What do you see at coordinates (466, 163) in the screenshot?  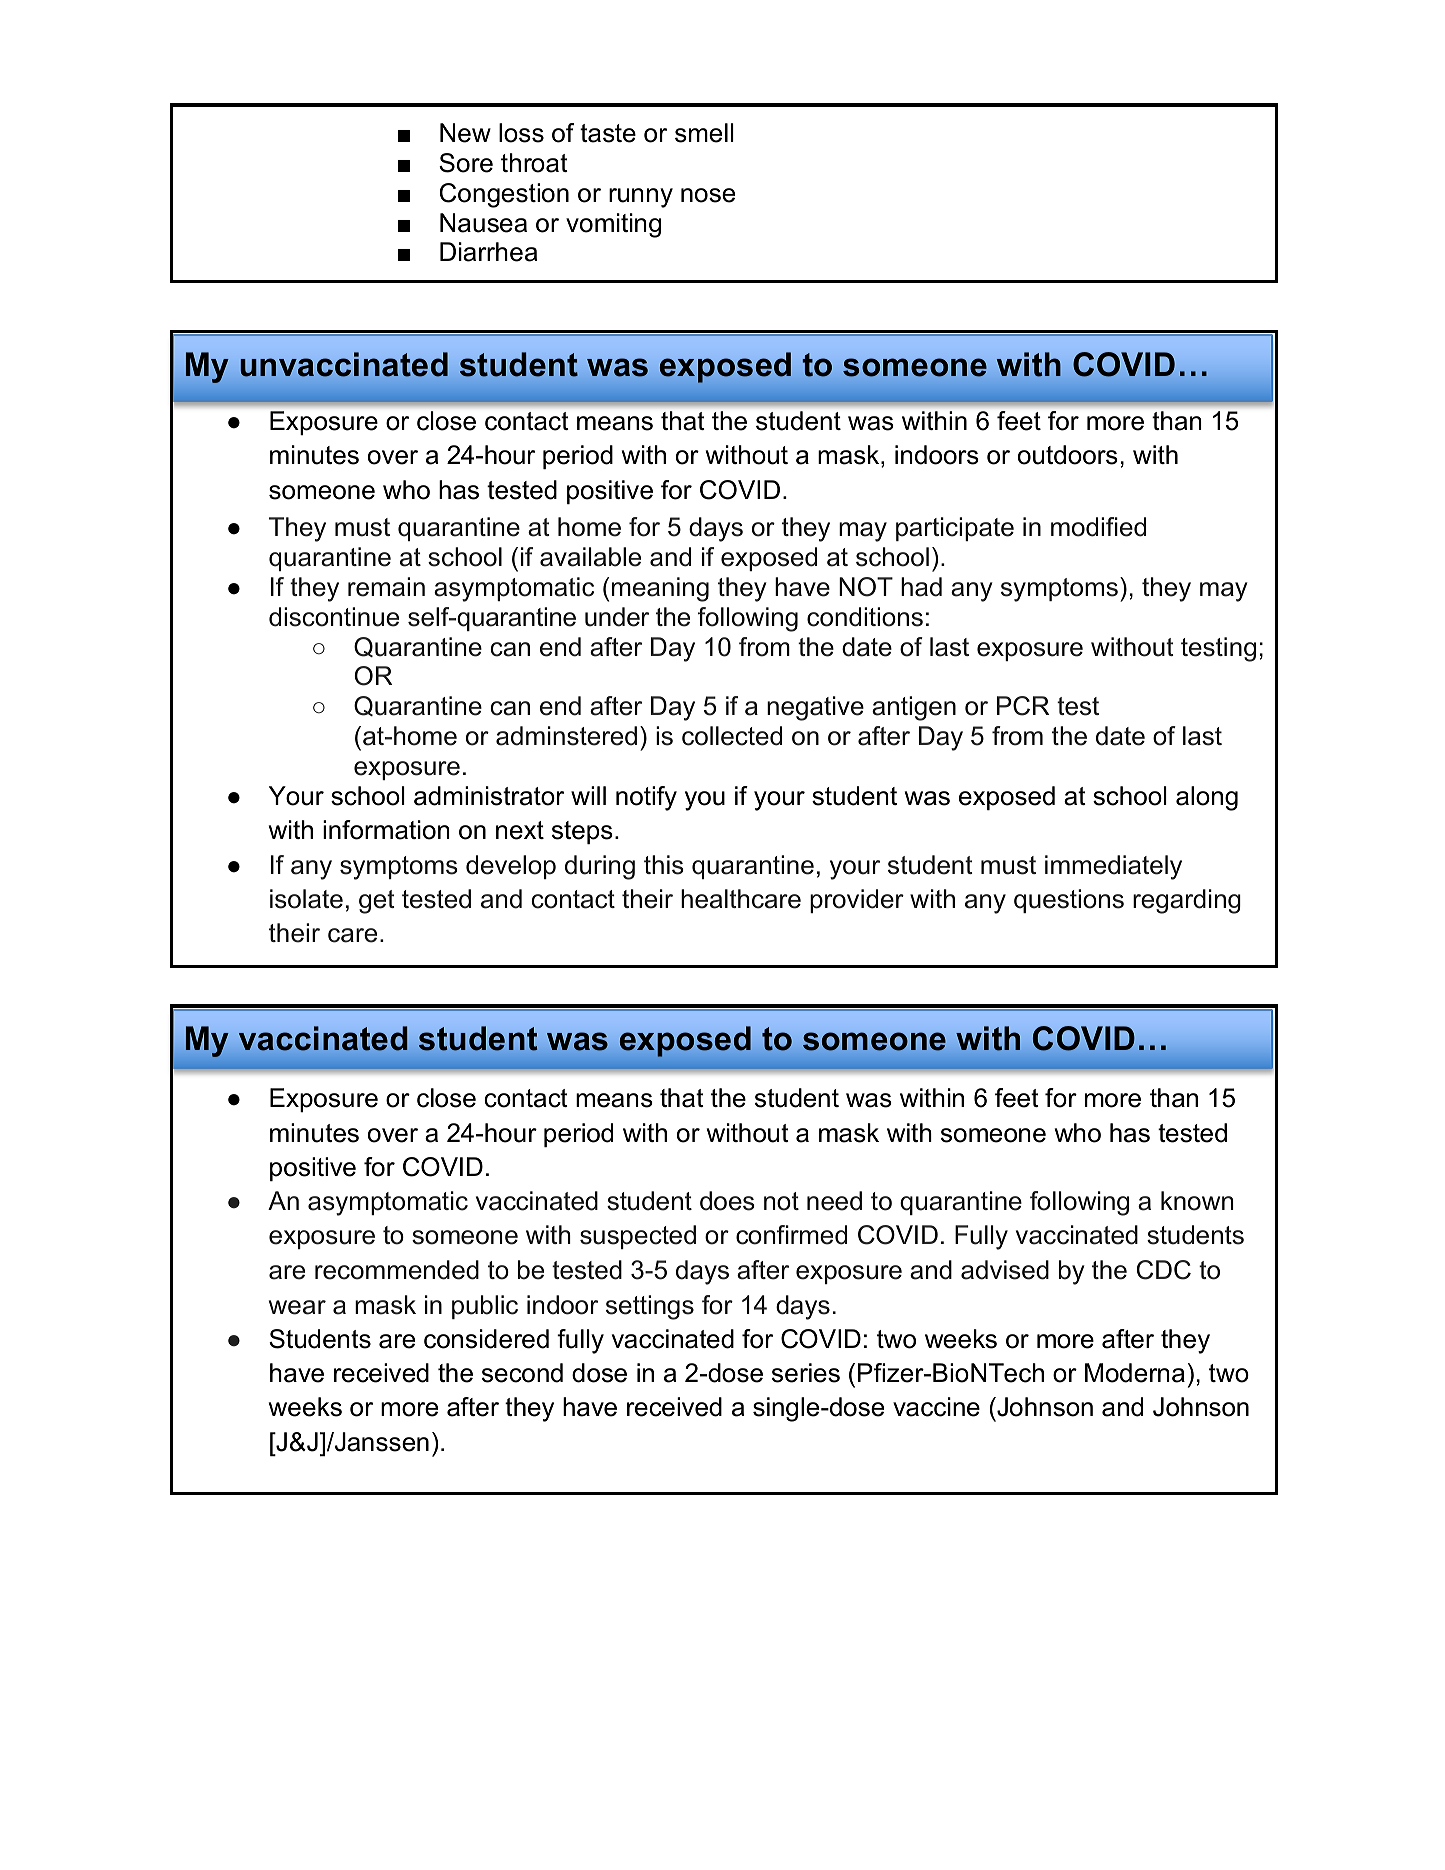 I see `Sore` at bounding box center [466, 163].
